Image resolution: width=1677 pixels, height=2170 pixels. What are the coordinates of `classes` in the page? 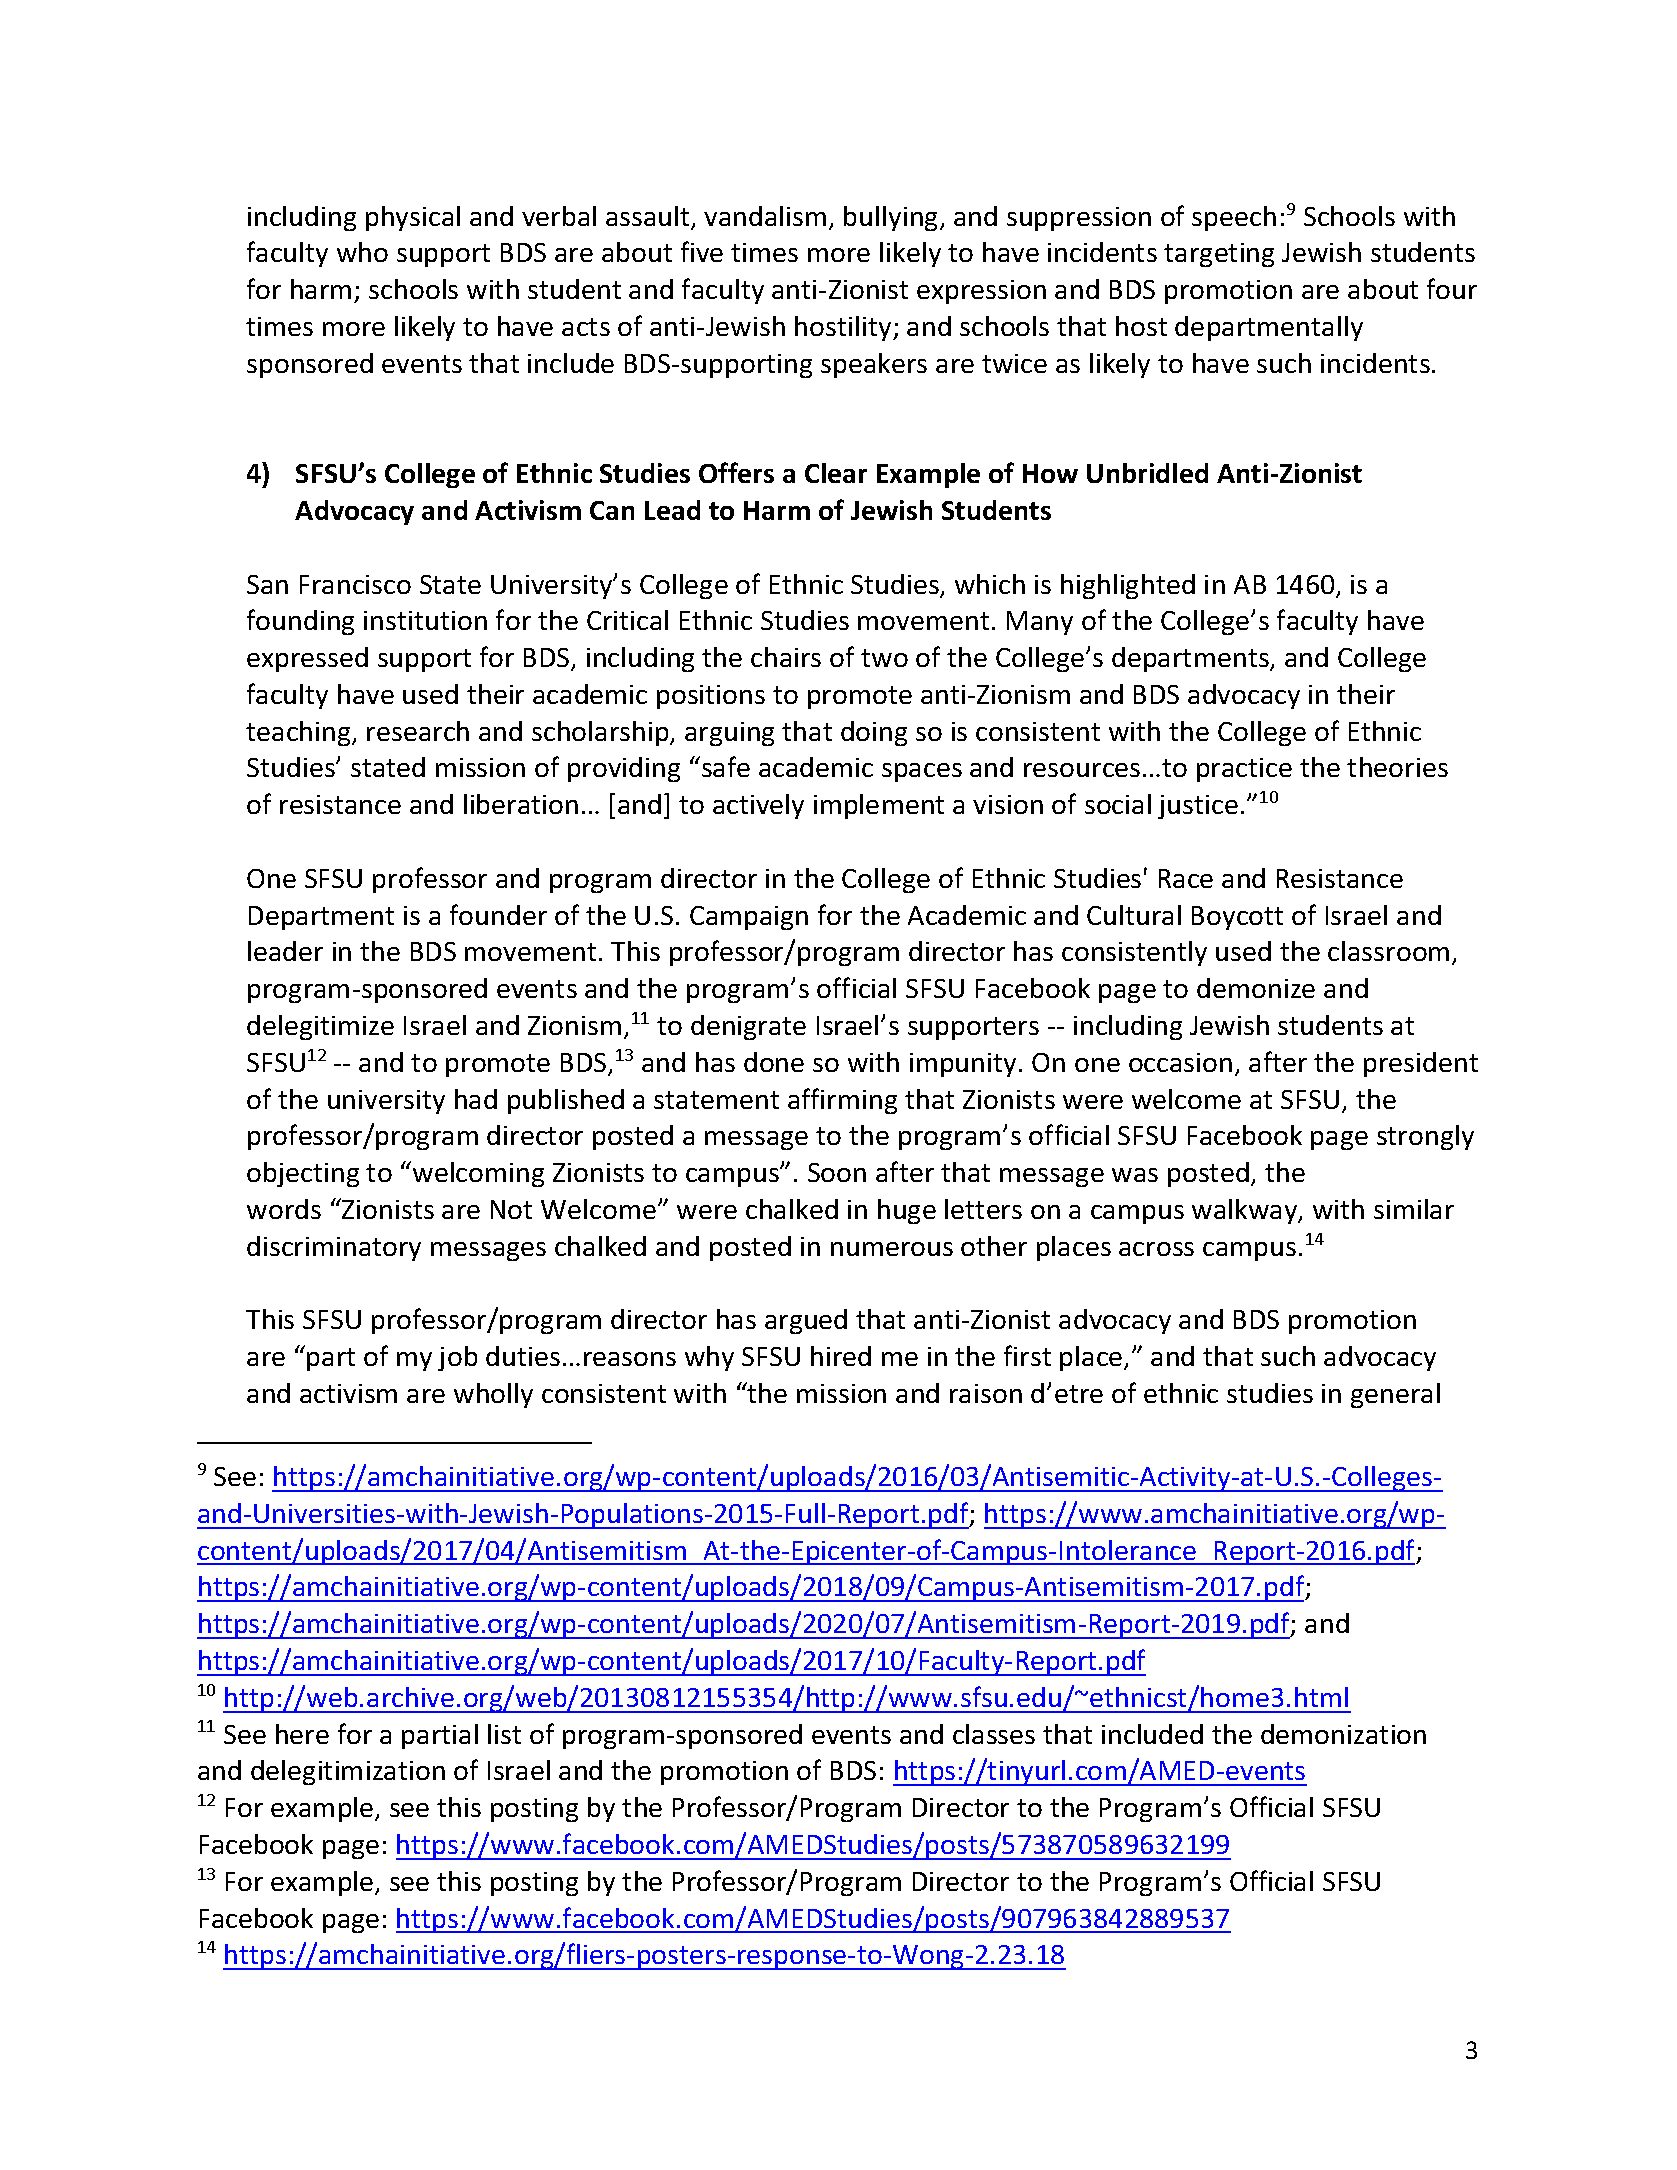 It's located at (994, 1734).
